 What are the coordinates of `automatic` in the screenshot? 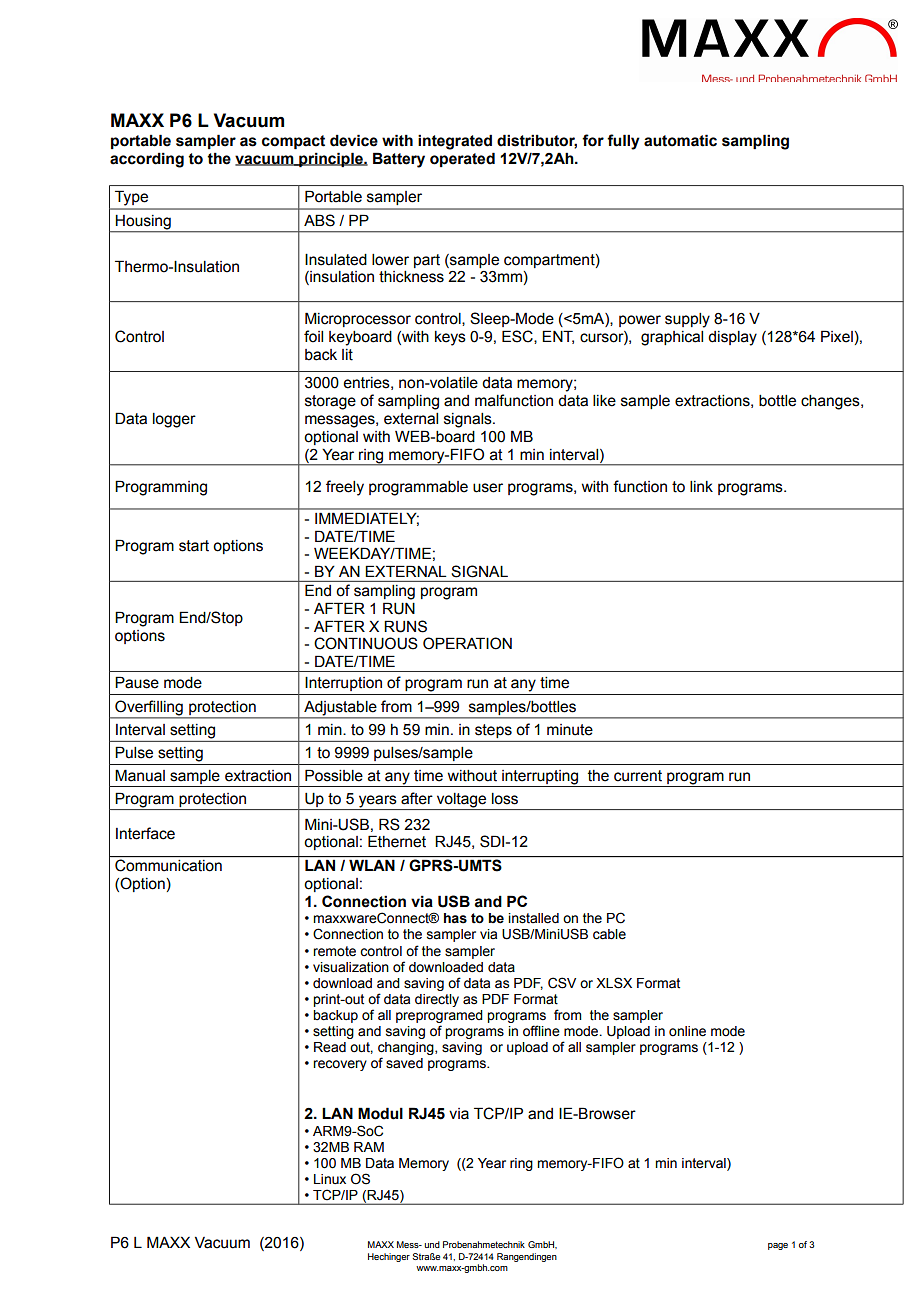 It's located at (680, 140).
